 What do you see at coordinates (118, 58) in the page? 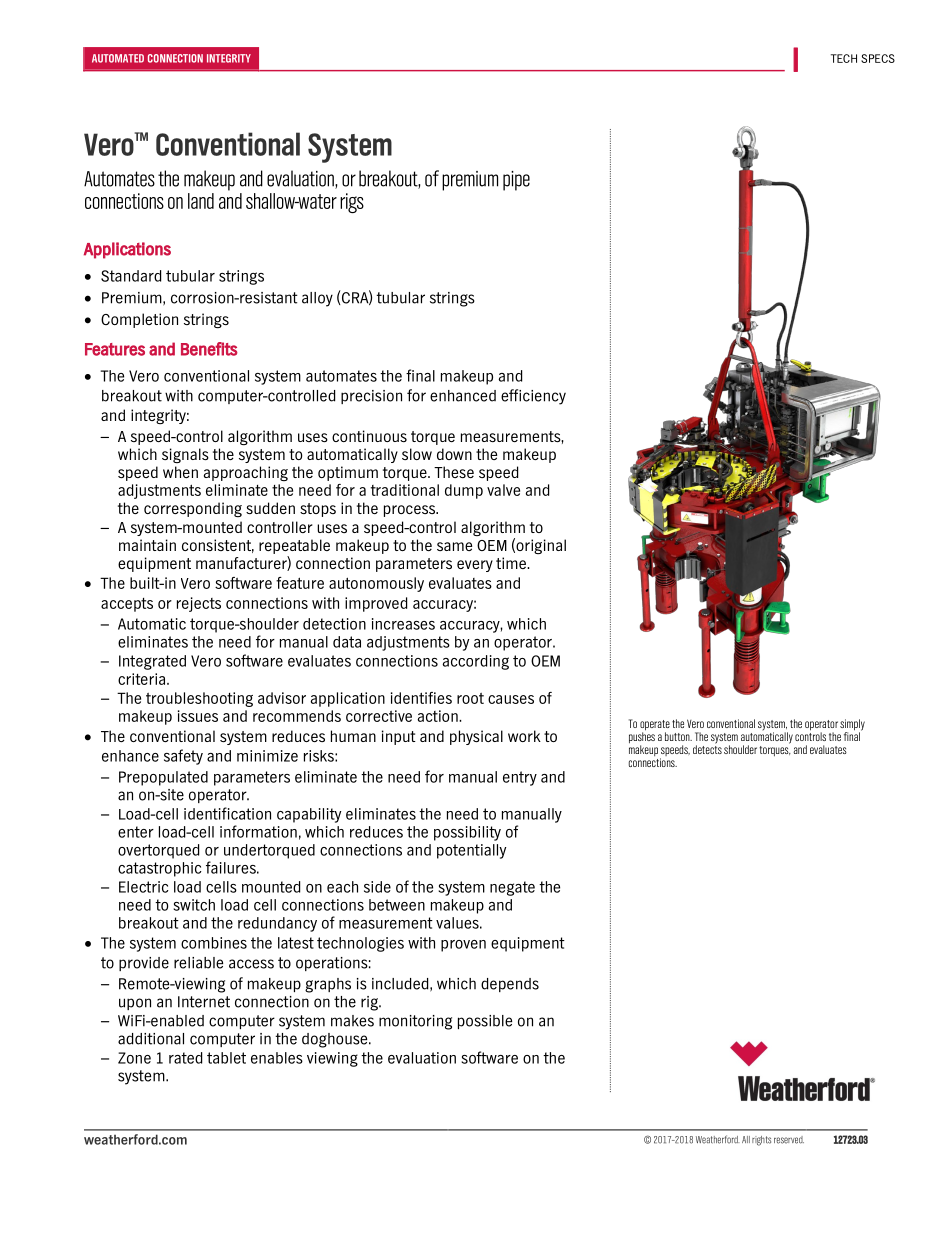
I see `AUTOMATED` at bounding box center [118, 58].
